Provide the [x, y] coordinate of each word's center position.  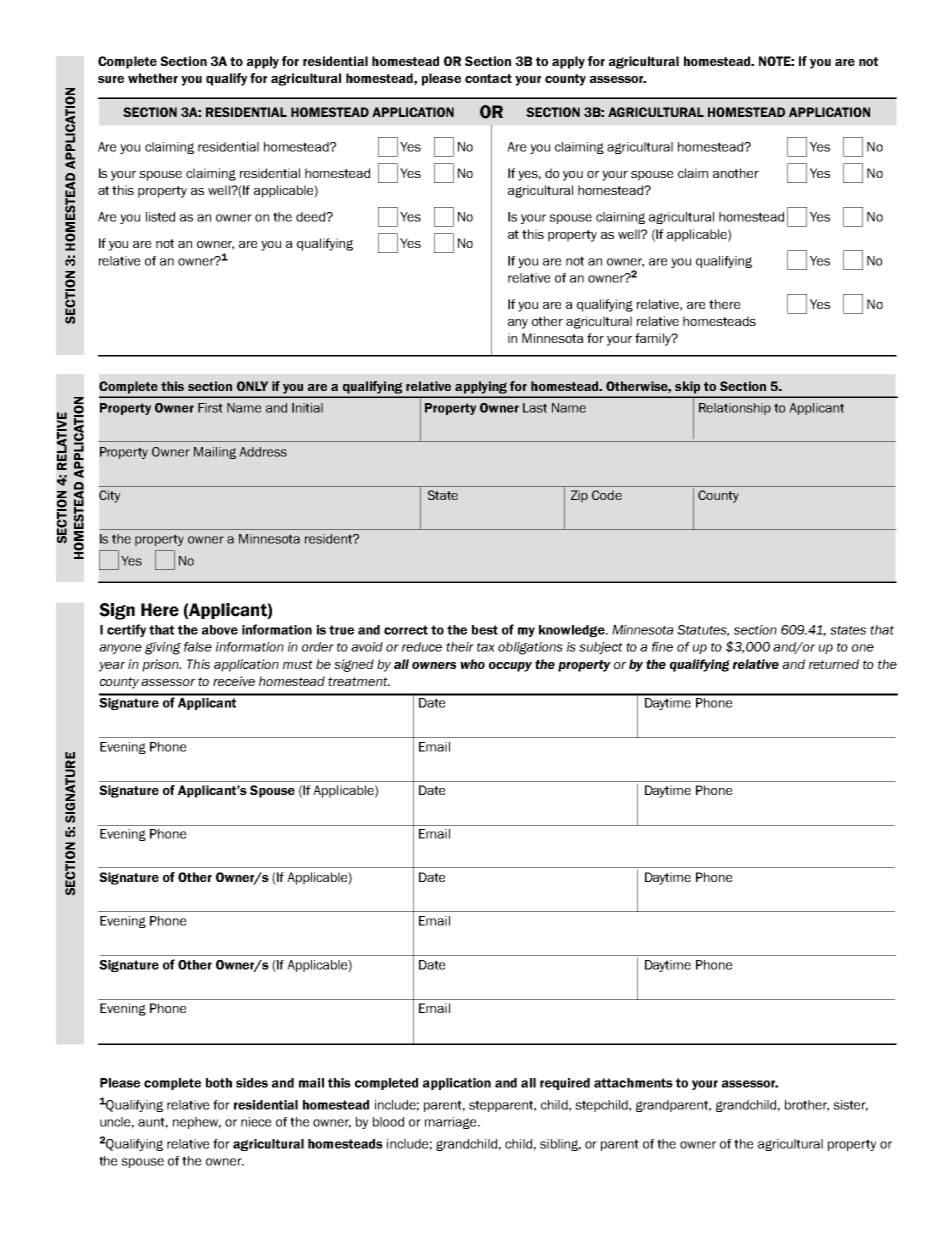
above [220, 630]
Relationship [735, 409]
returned [834, 664]
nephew [197, 1123]
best [485, 630]
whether [153, 78]
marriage [452, 1123]
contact [488, 78]
